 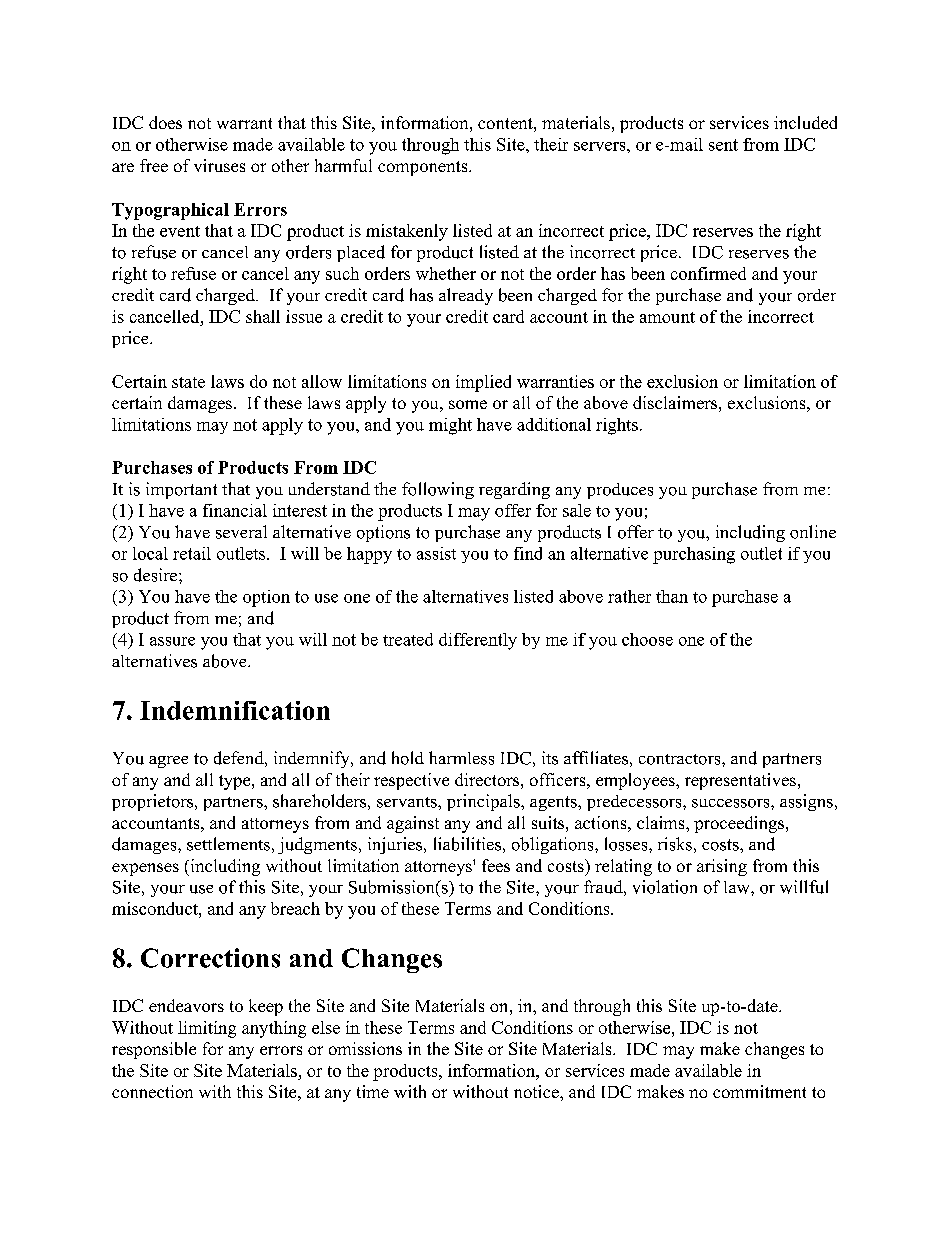 I want to click on amount, so click(x=667, y=317).
